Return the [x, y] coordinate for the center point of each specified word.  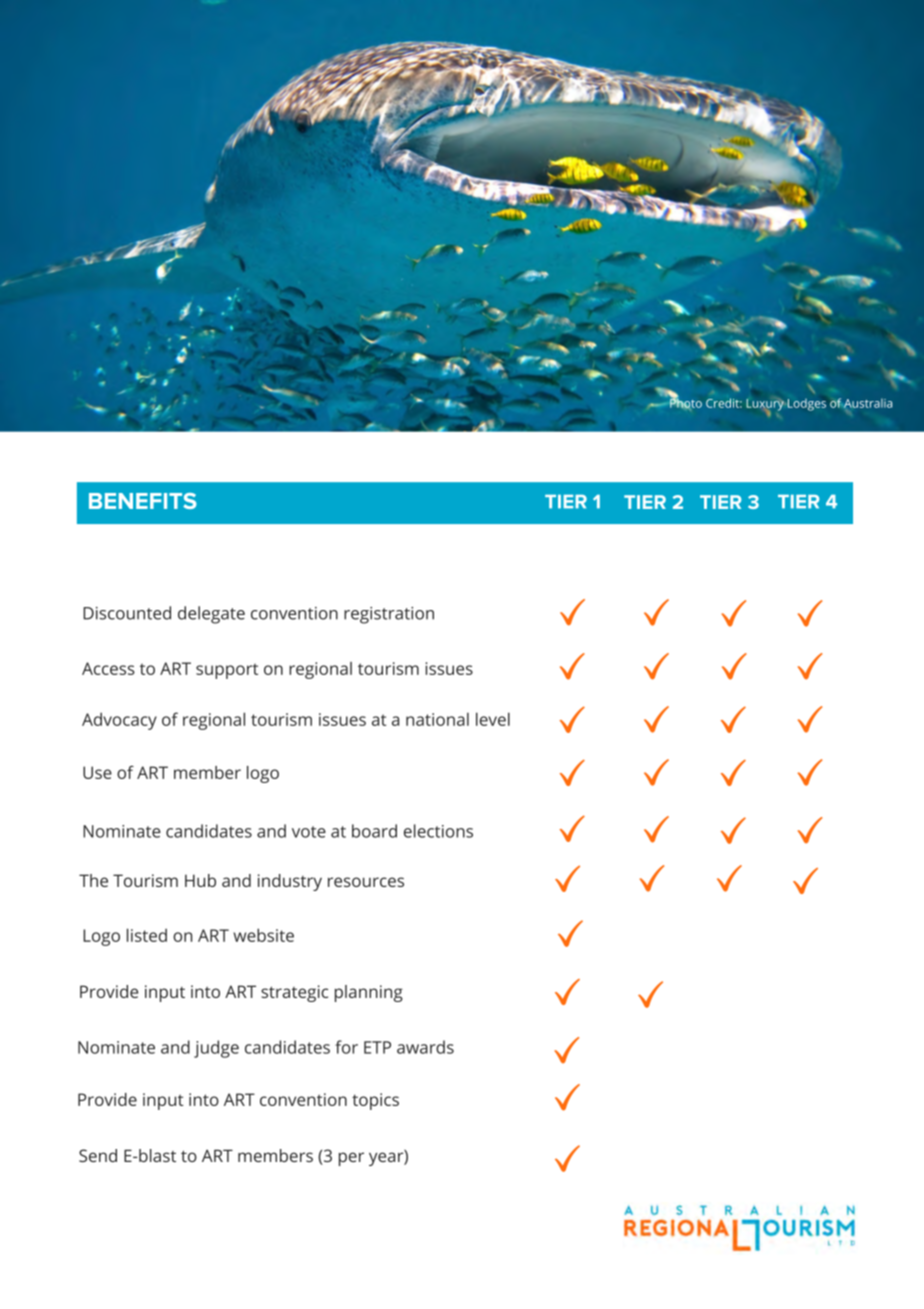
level [493, 719]
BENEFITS [143, 501]
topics [375, 1101]
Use [97, 772]
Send [98, 1155]
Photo [686, 403]
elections [438, 831]
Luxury [765, 406]
